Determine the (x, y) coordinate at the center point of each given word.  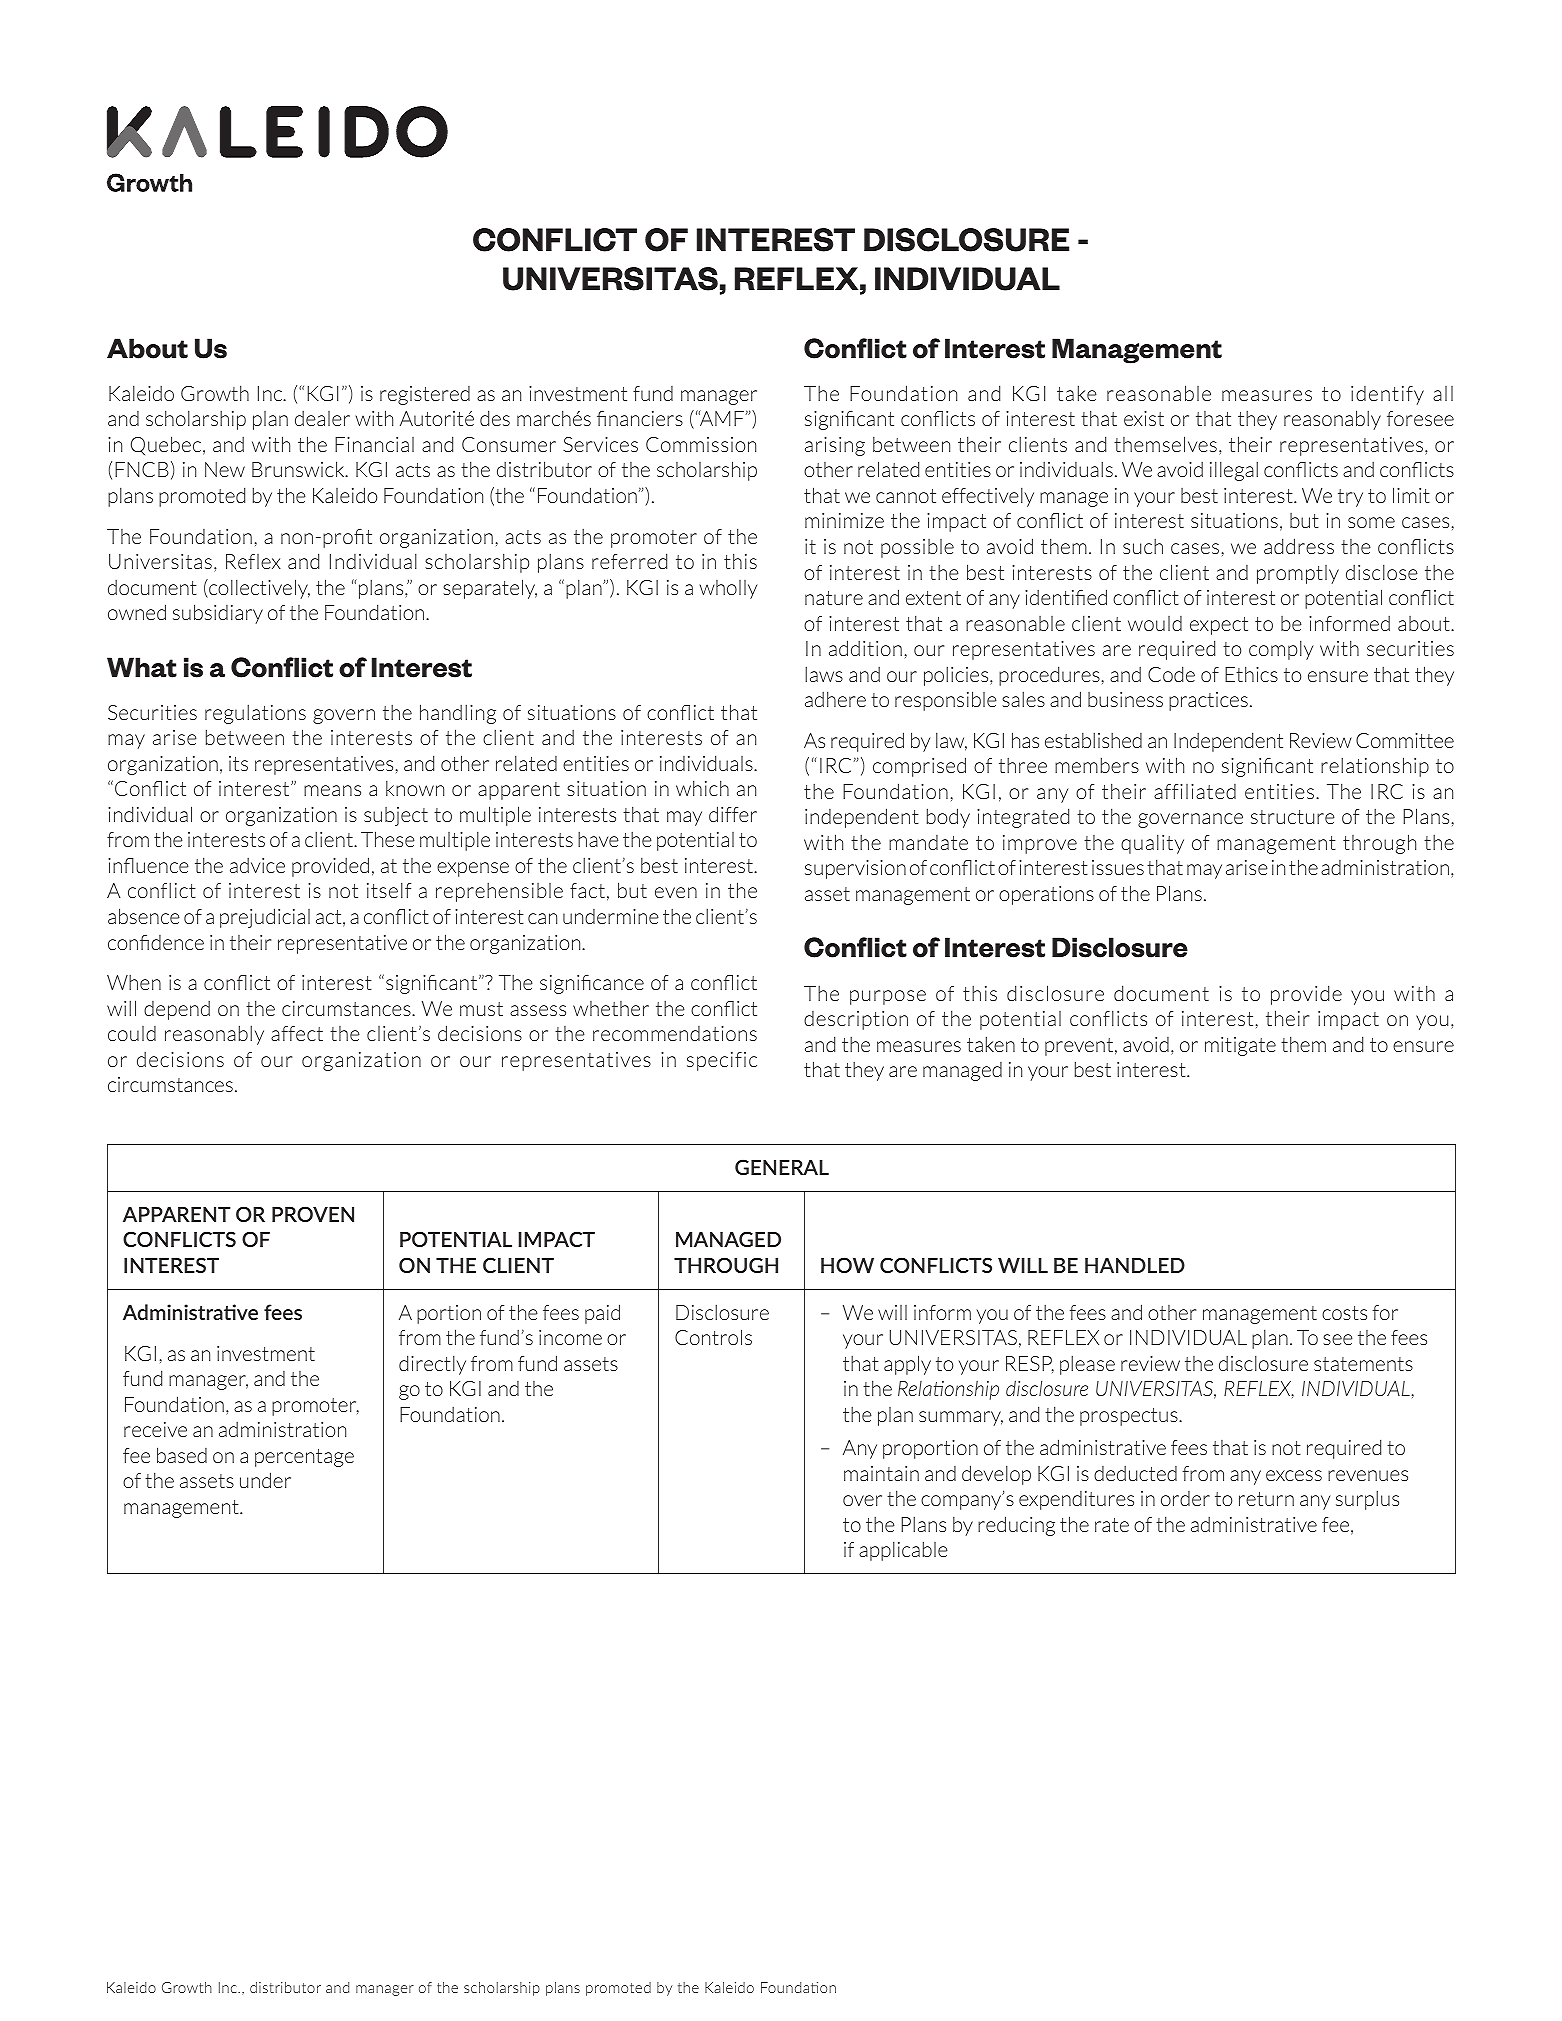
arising (835, 446)
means (332, 790)
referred (629, 561)
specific (722, 1061)
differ (733, 814)
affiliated (1195, 791)
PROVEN (313, 1214)
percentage (304, 1458)
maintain (881, 1473)
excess (1294, 1475)
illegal (1234, 471)
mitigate (1240, 1046)
